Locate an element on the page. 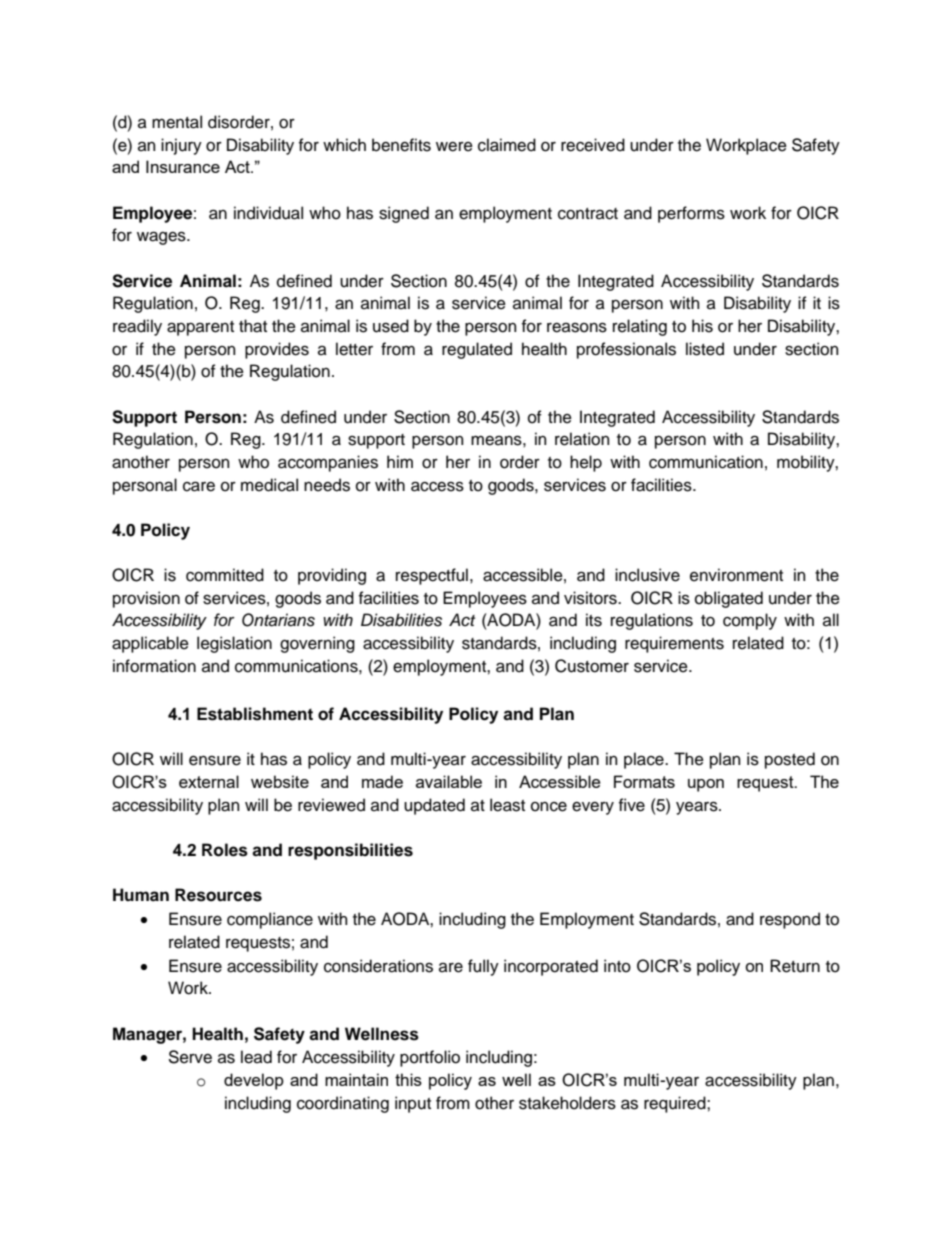 This image has width=952, height=1233. listed is located at coordinates (705, 349).
